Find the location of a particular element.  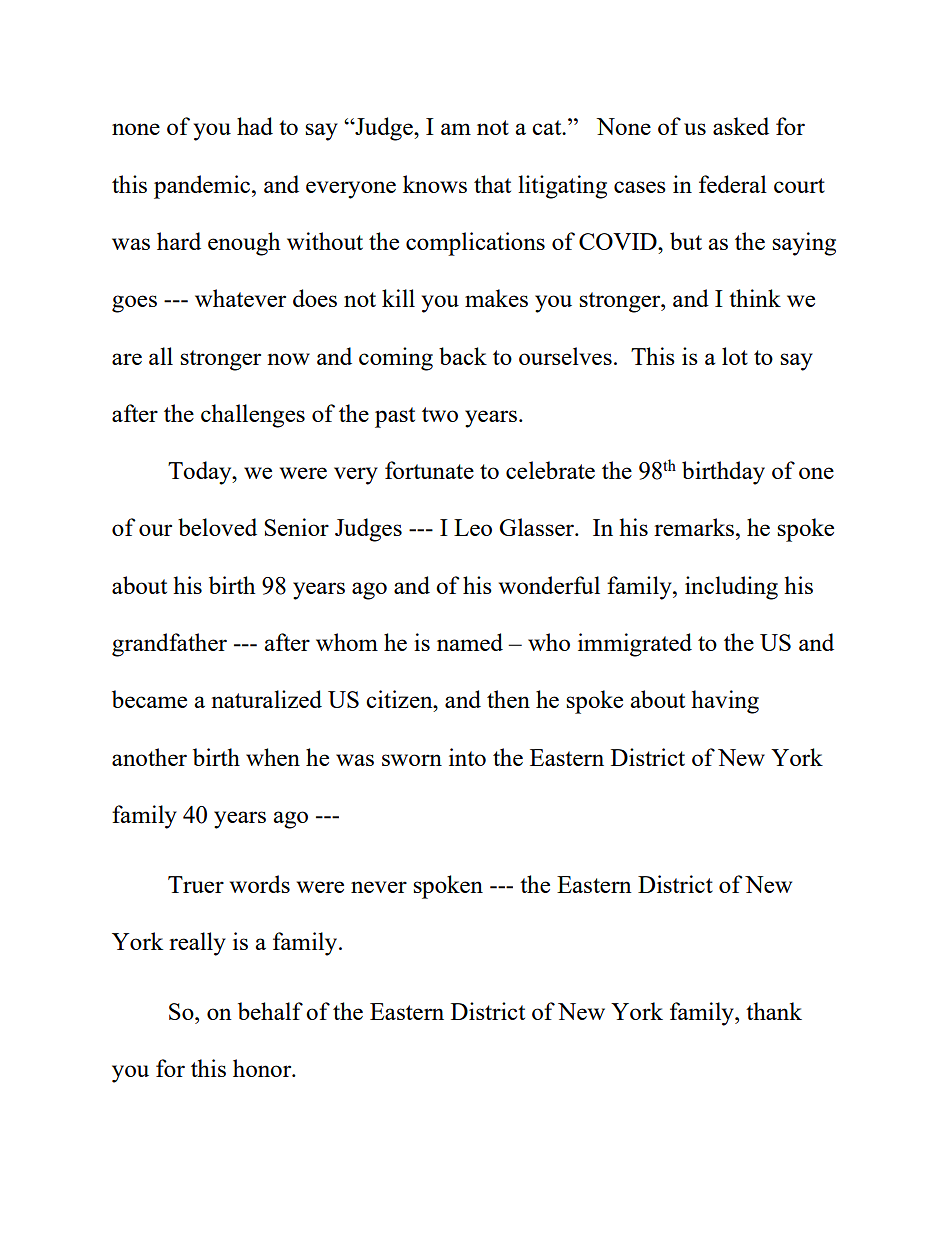

that is located at coordinates (492, 184).
